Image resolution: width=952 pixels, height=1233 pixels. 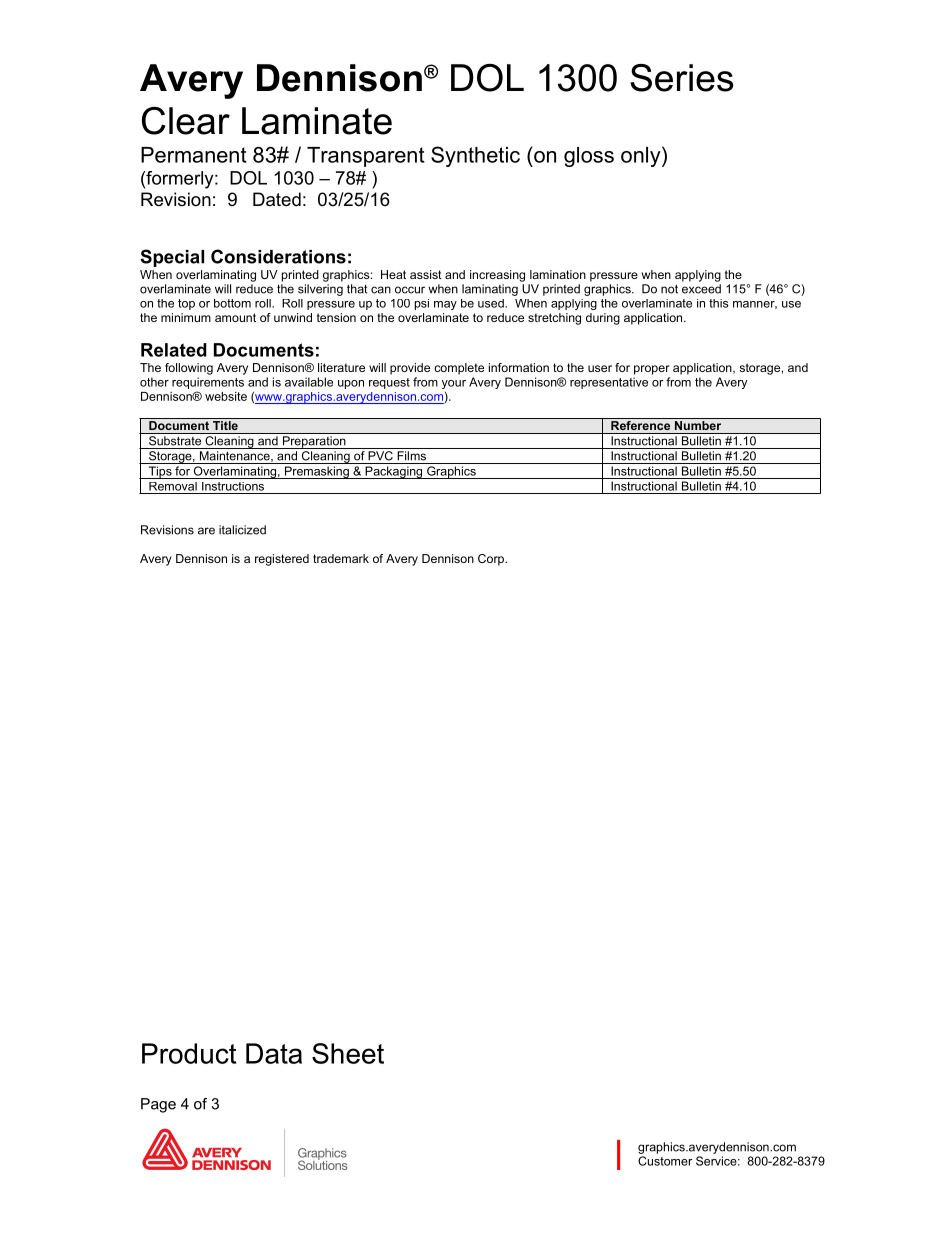 What do you see at coordinates (158, 1105) in the screenshot?
I see `Page` at bounding box center [158, 1105].
